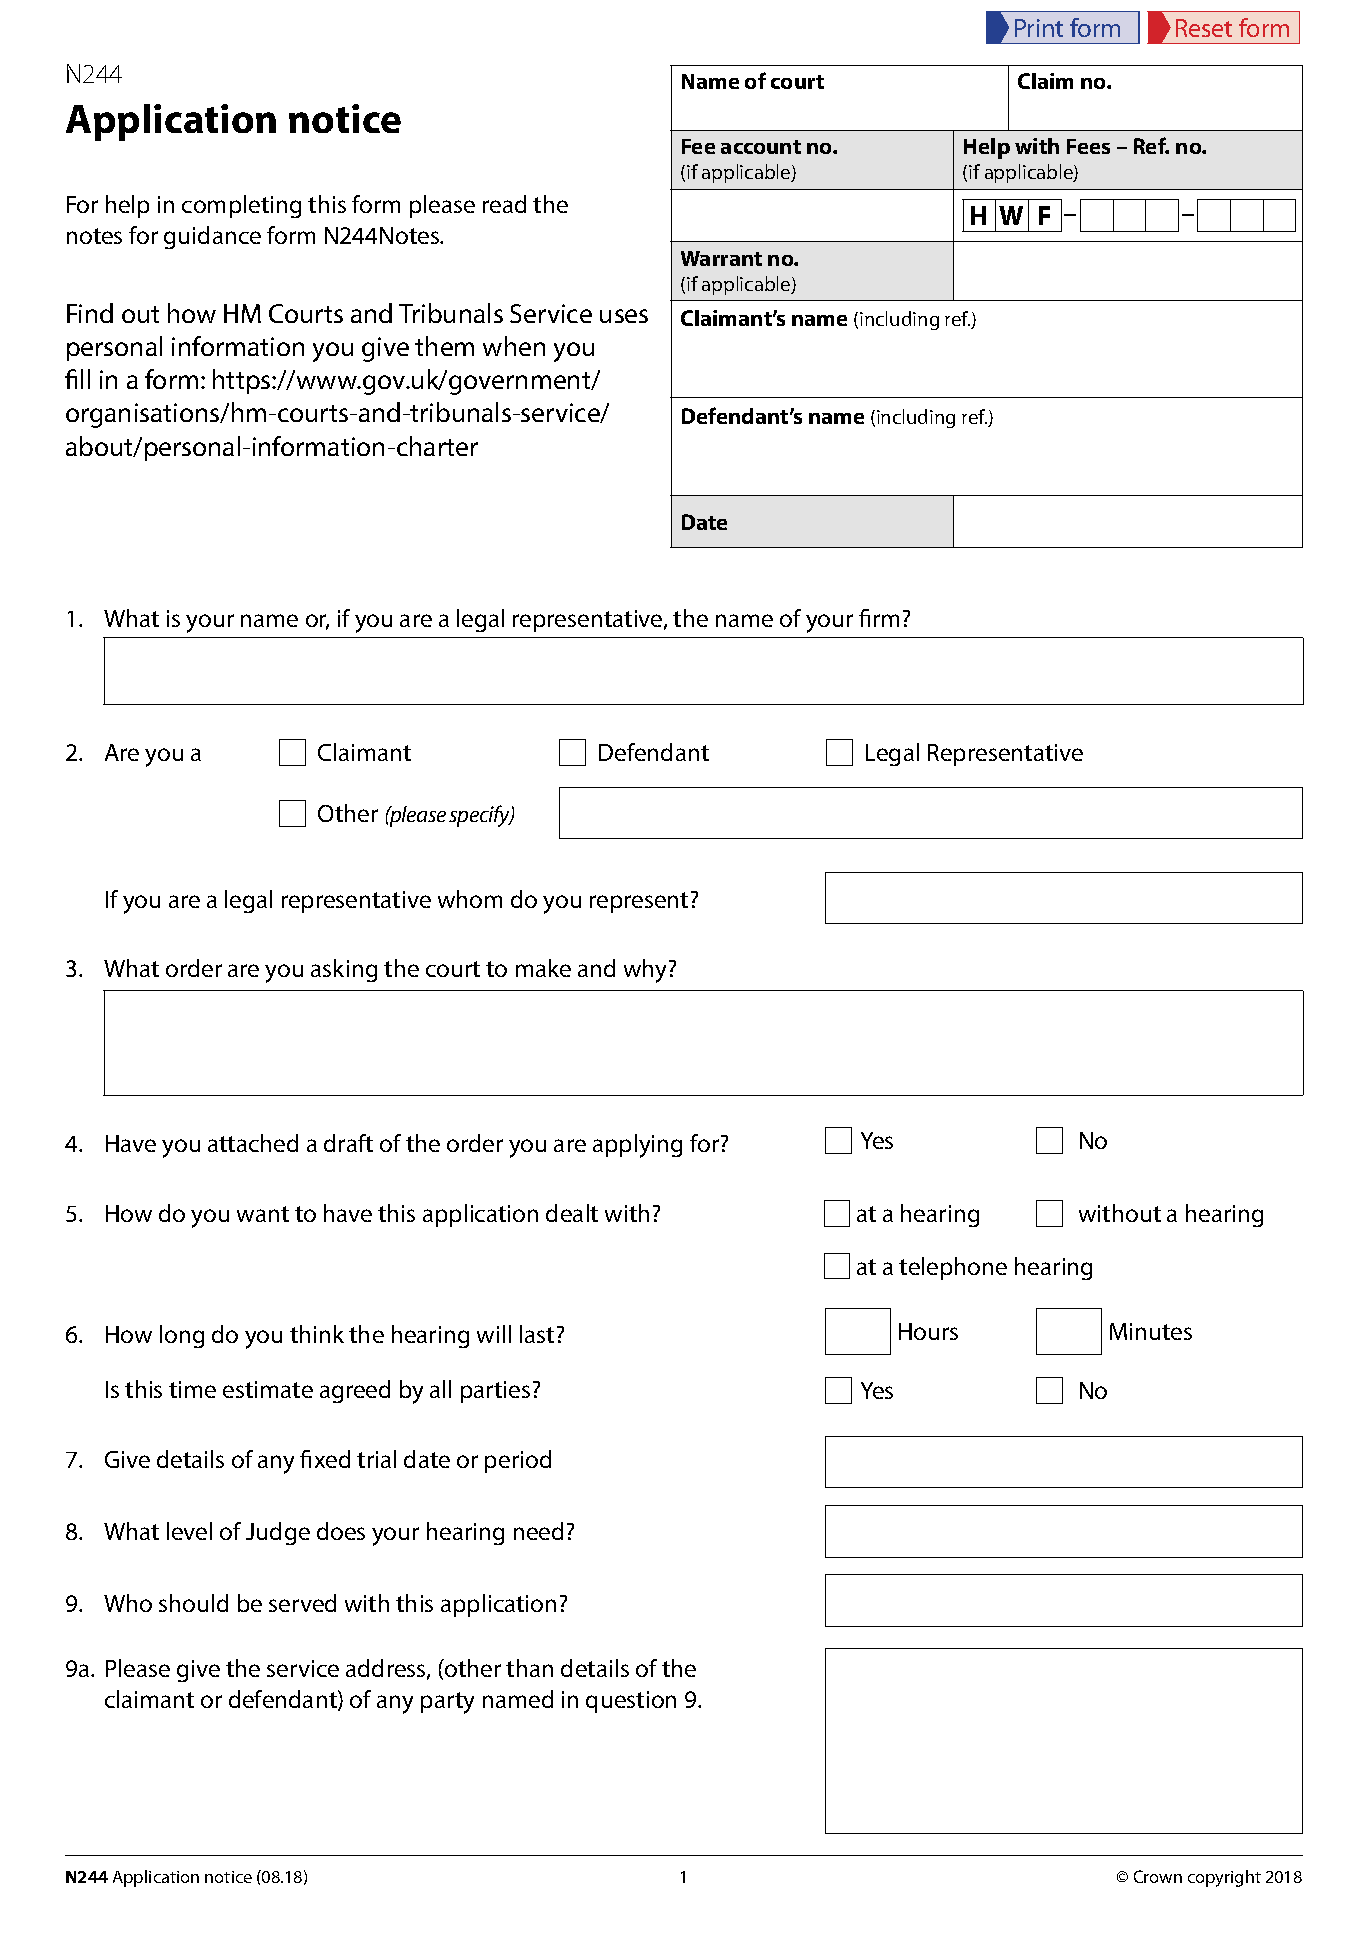 Image resolution: width=1368 pixels, height=1935 pixels. I want to click on asking, so click(344, 970).
